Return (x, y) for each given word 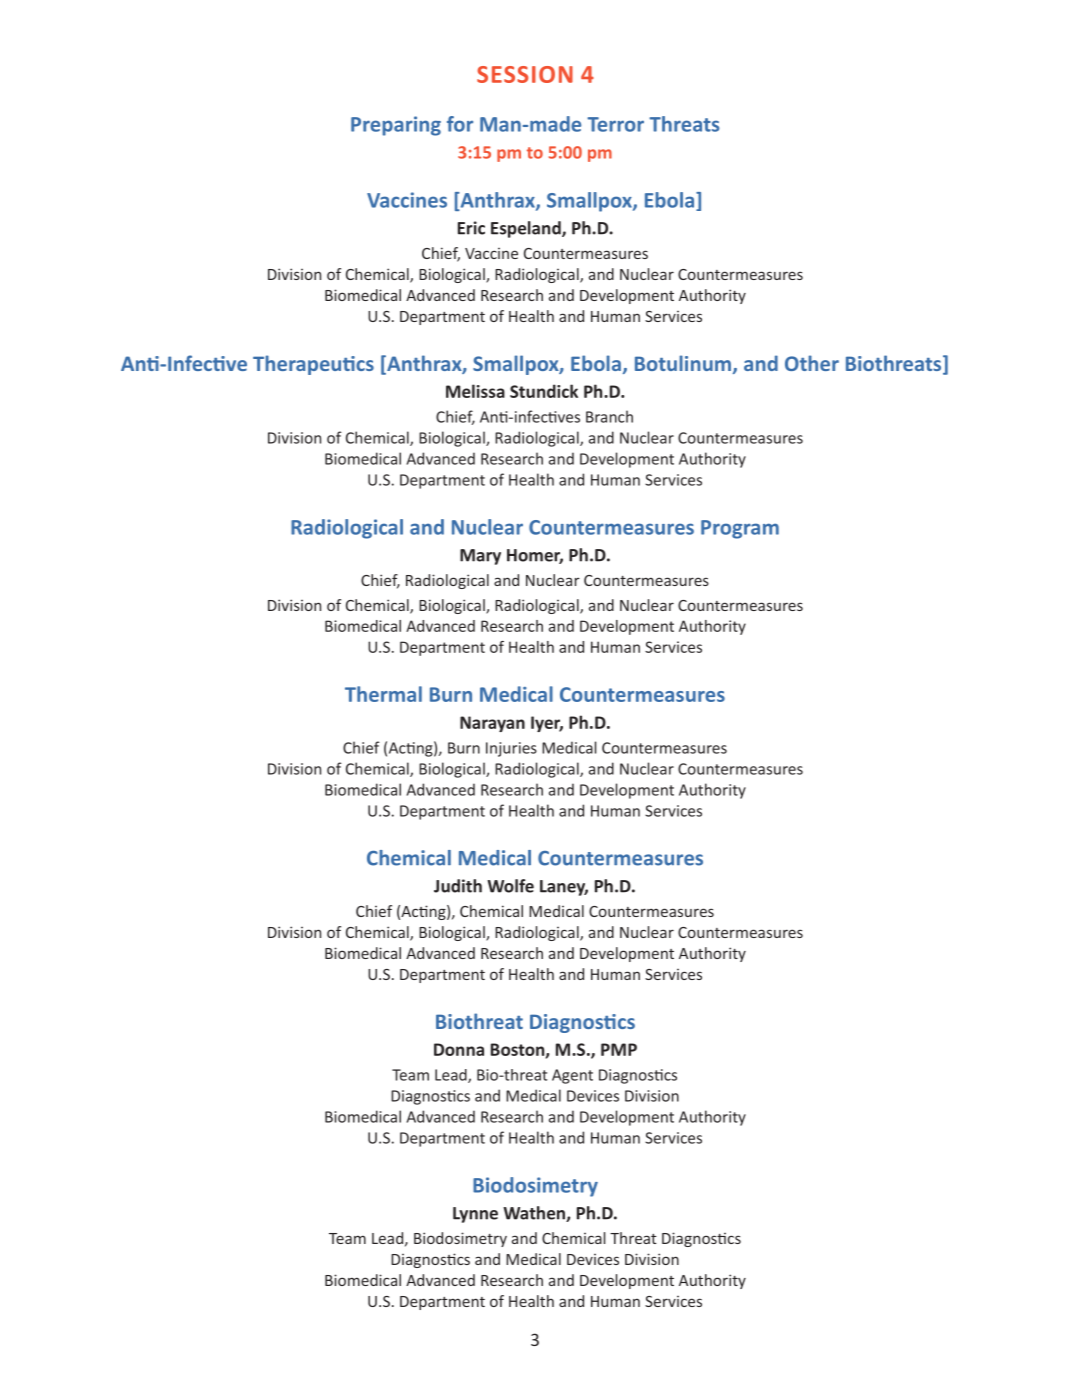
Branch (609, 416)
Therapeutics (313, 365)
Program (740, 529)
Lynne (475, 1215)
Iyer (547, 724)
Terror (615, 124)
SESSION (525, 74)
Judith (458, 886)
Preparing (396, 126)
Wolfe (510, 886)
